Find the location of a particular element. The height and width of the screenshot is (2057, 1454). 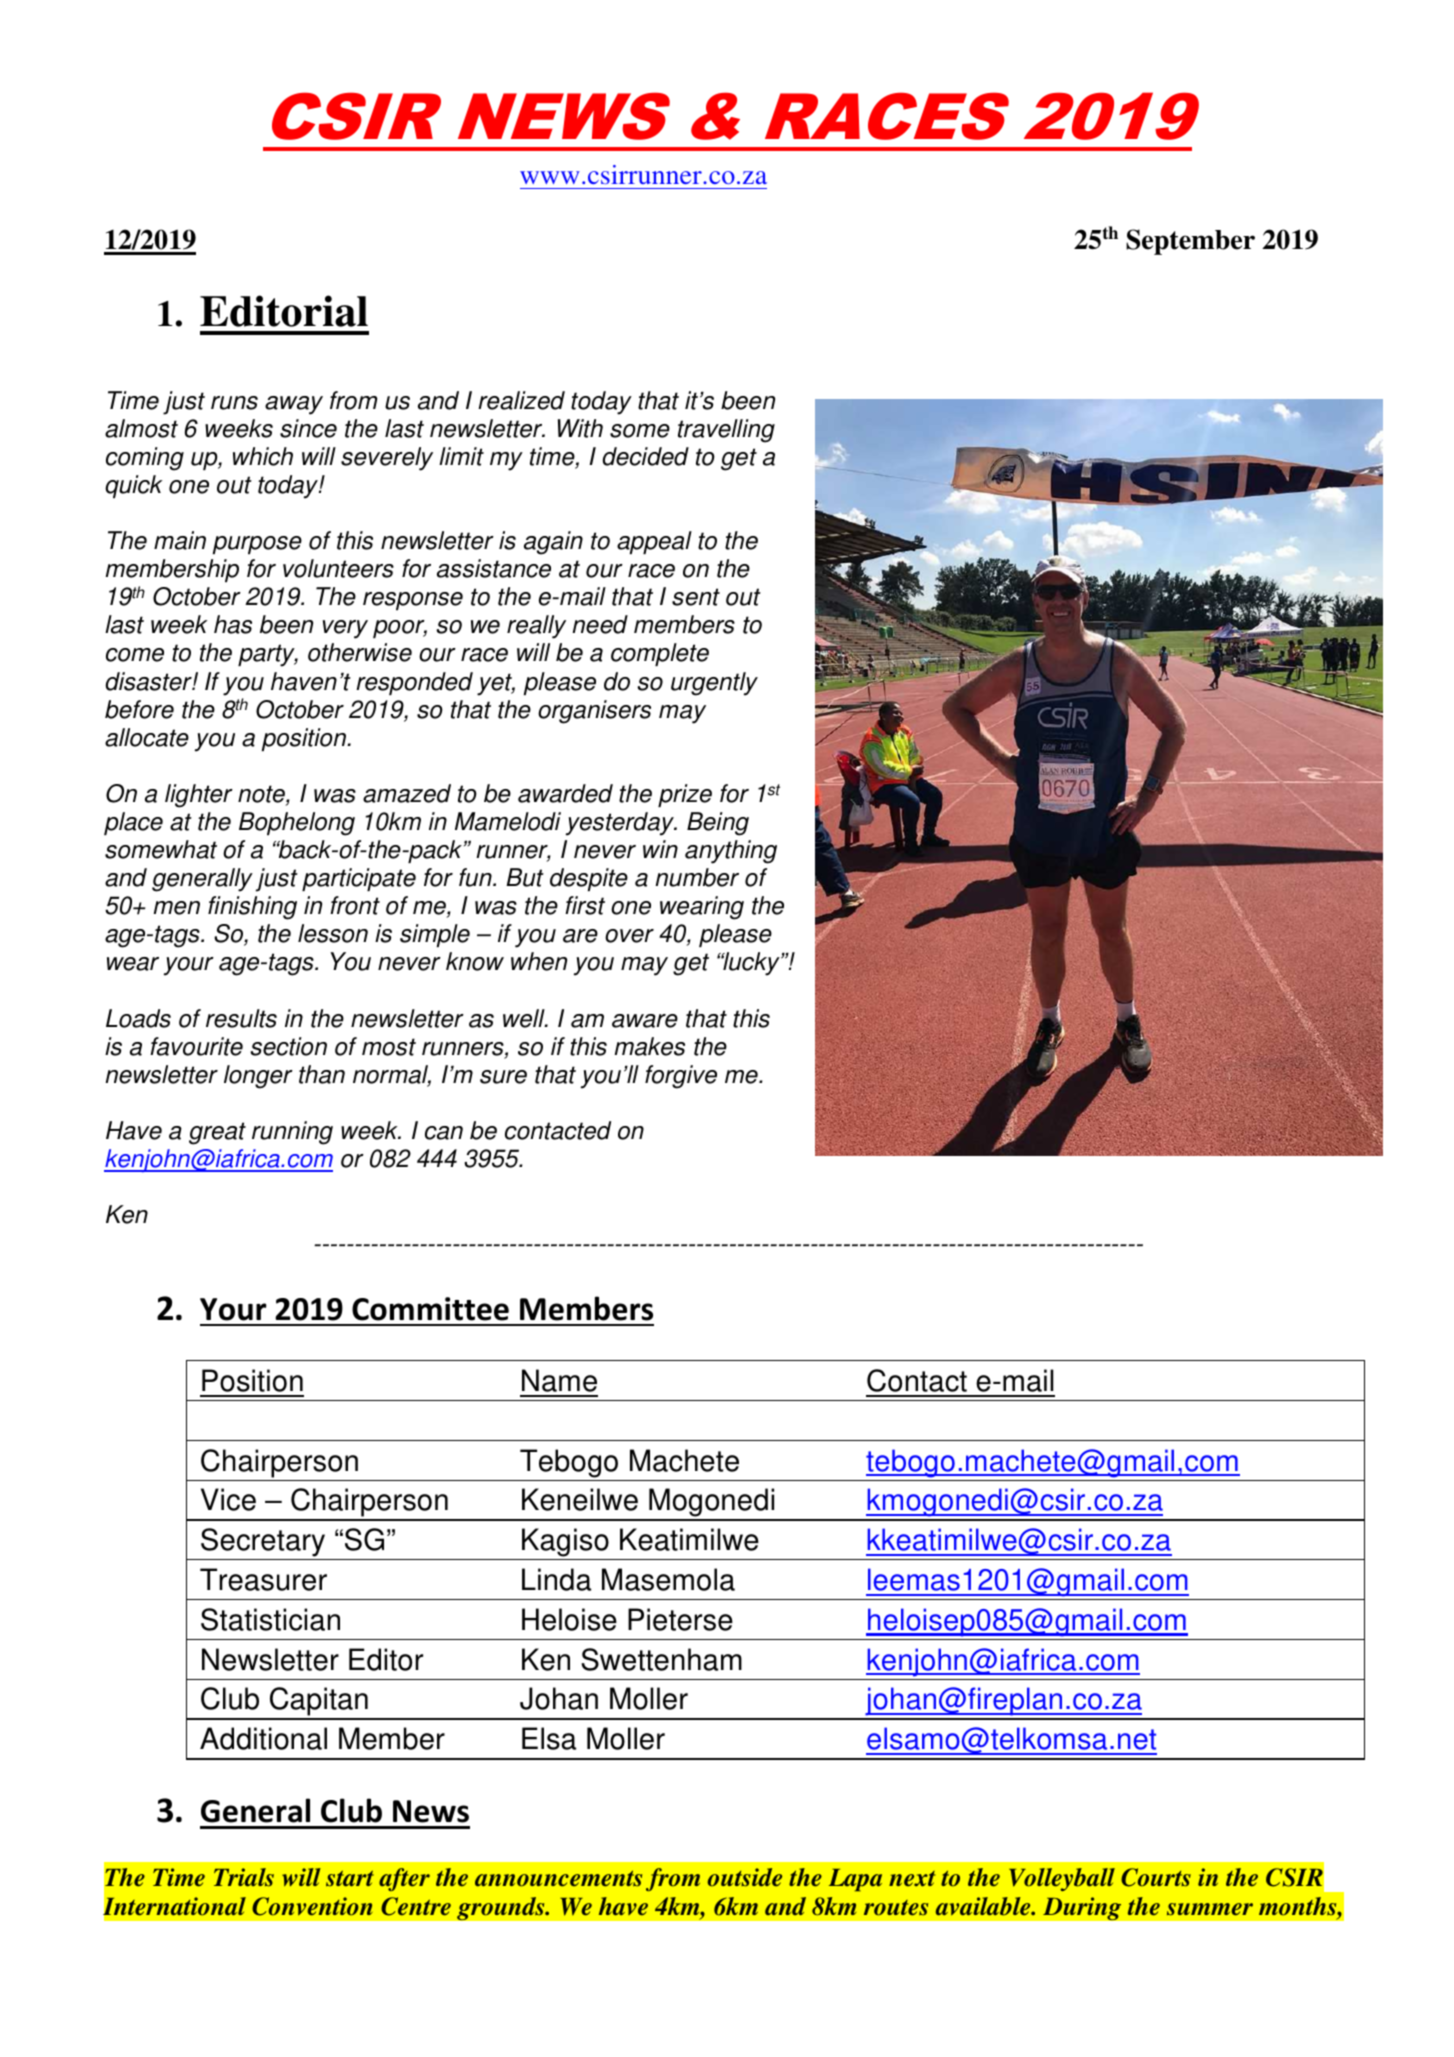

Trials is located at coordinates (244, 1877).
